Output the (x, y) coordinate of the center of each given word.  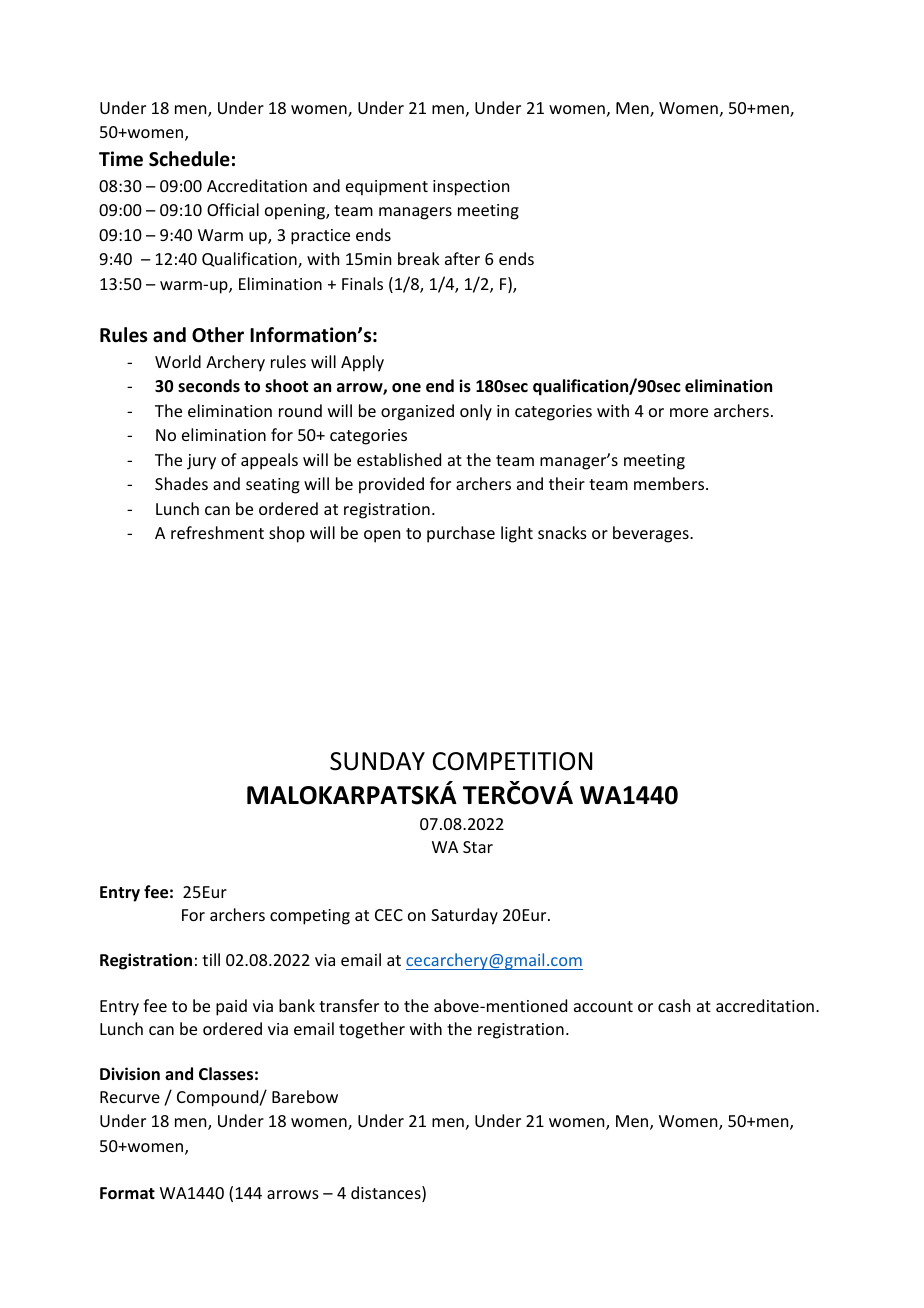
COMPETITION (512, 761)
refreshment (217, 532)
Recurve (130, 1097)
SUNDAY (377, 761)
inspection (471, 188)
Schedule (189, 159)
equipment (387, 188)
